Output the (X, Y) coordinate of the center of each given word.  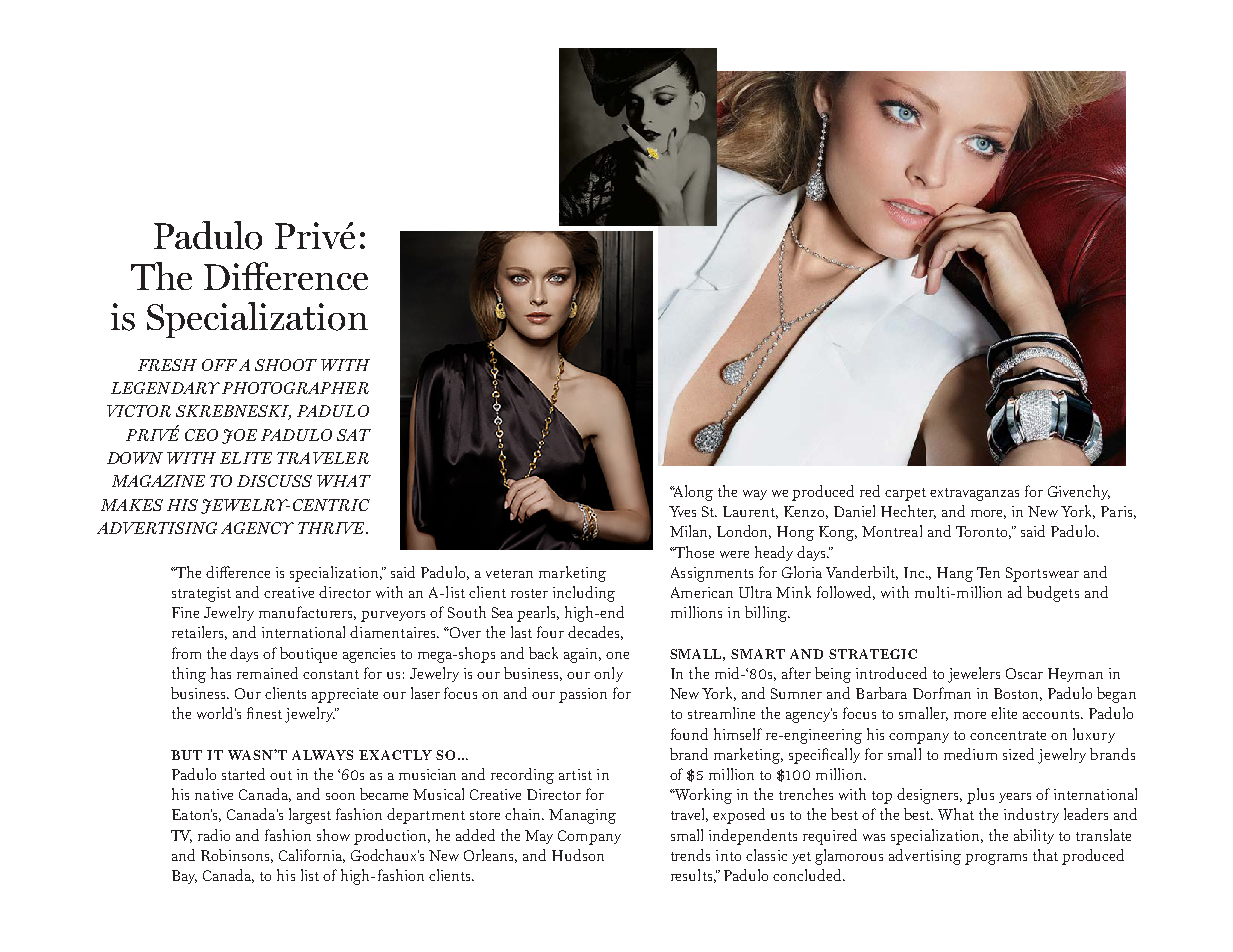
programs (996, 859)
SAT (354, 435)
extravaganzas (974, 494)
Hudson (578, 855)
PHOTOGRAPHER (295, 388)
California (312, 856)
